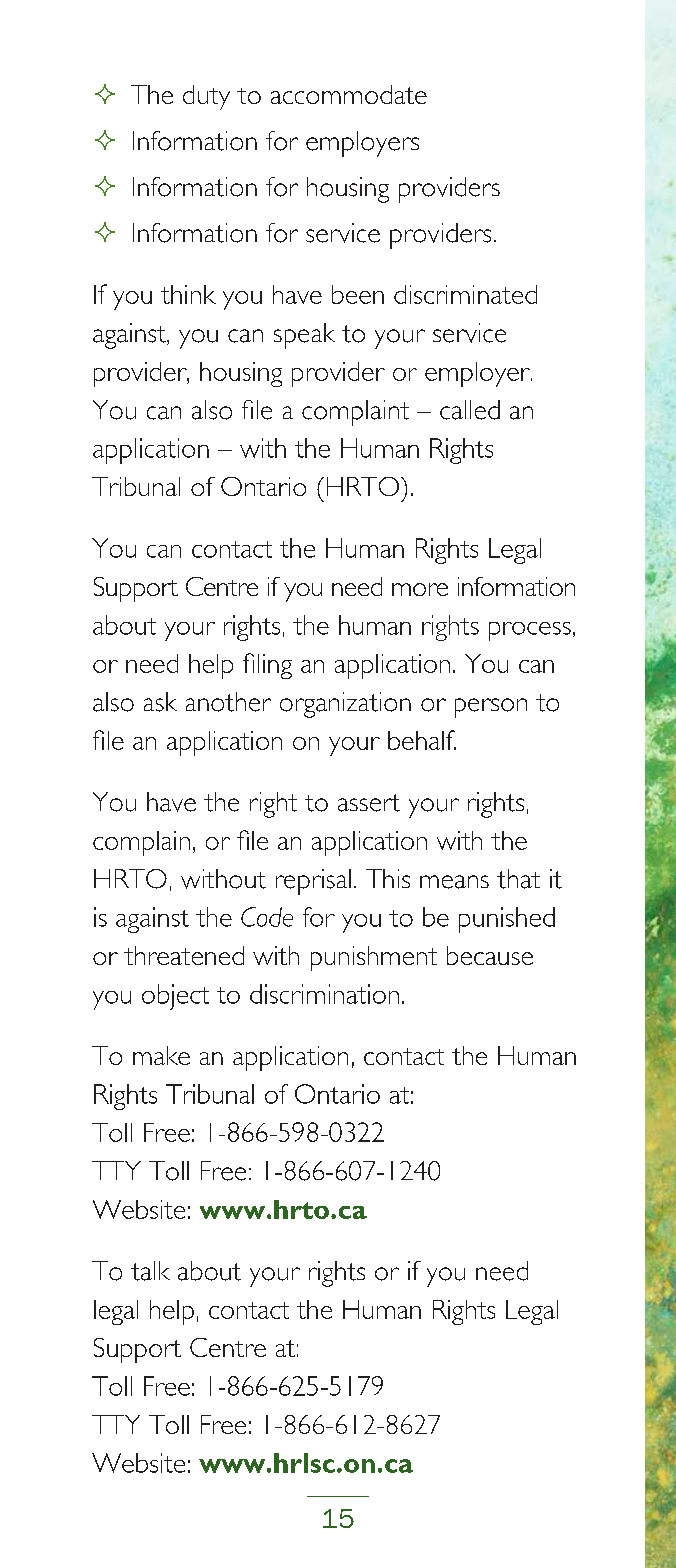  I want to click on think, so click(188, 294).
